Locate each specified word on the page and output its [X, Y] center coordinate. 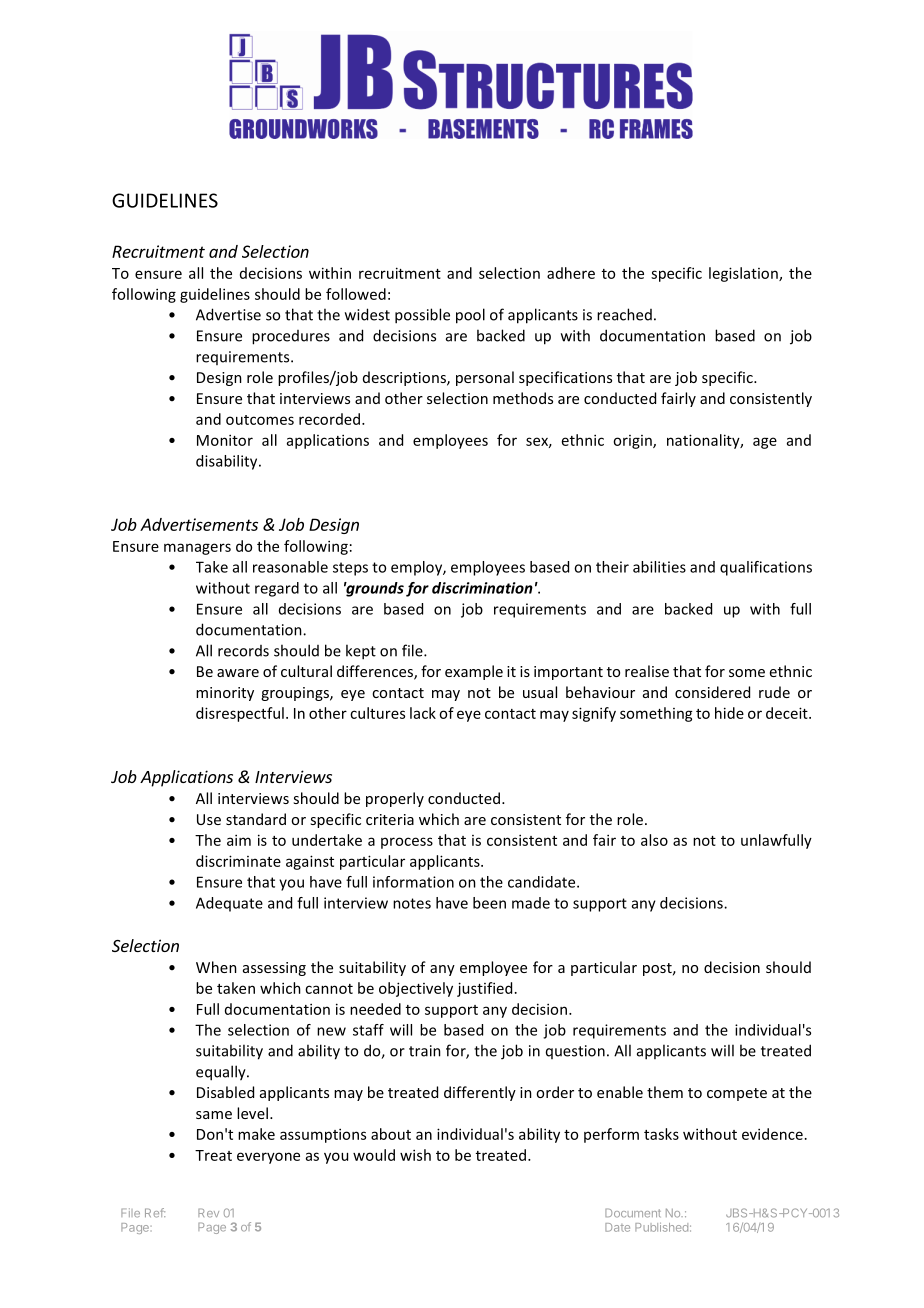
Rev [208, 1212]
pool [470, 316]
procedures [291, 337]
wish [415, 1155]
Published [661, 1227]
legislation [744, 274]
